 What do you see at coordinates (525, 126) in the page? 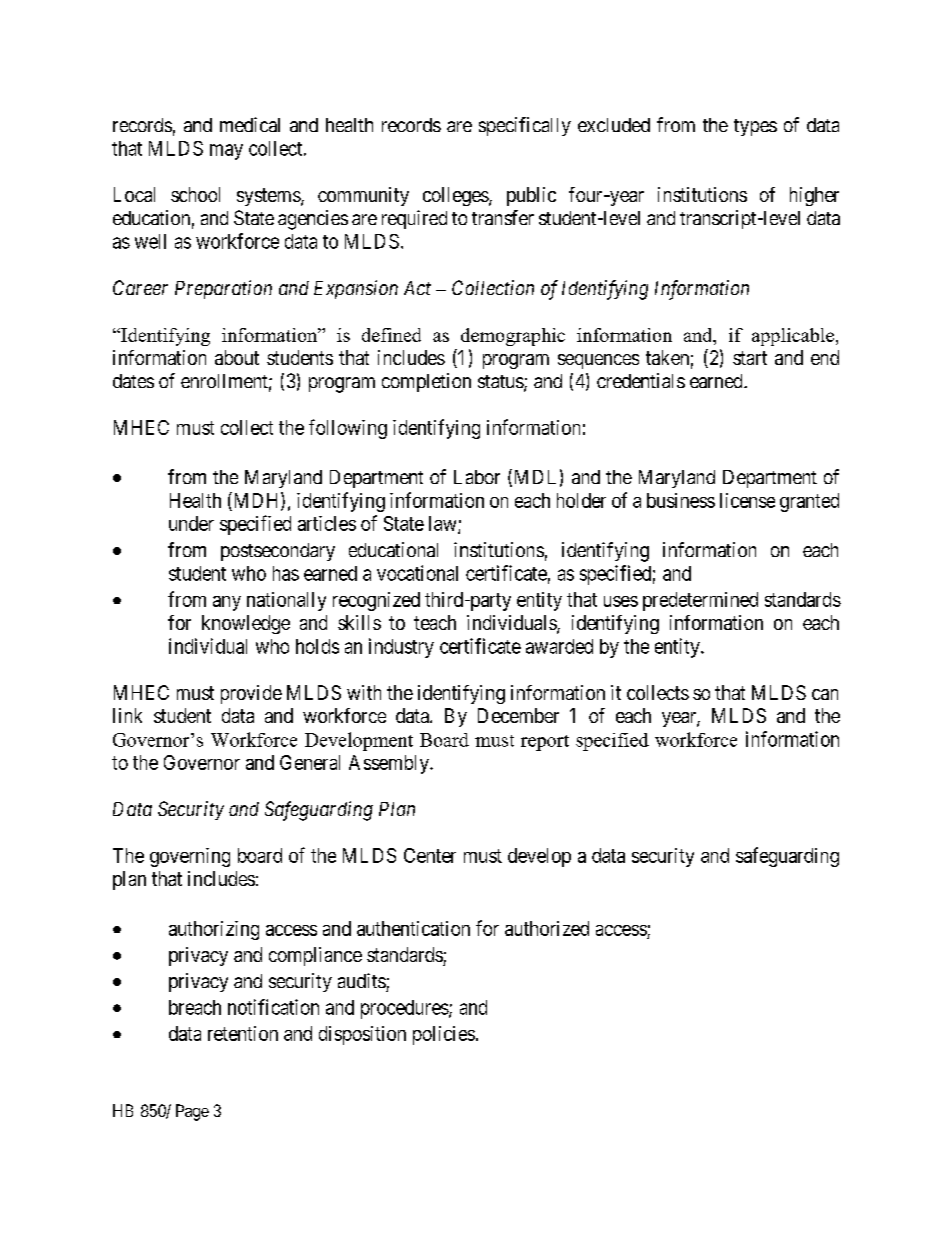
I see `specifically` at bounding box center [525, 126].
